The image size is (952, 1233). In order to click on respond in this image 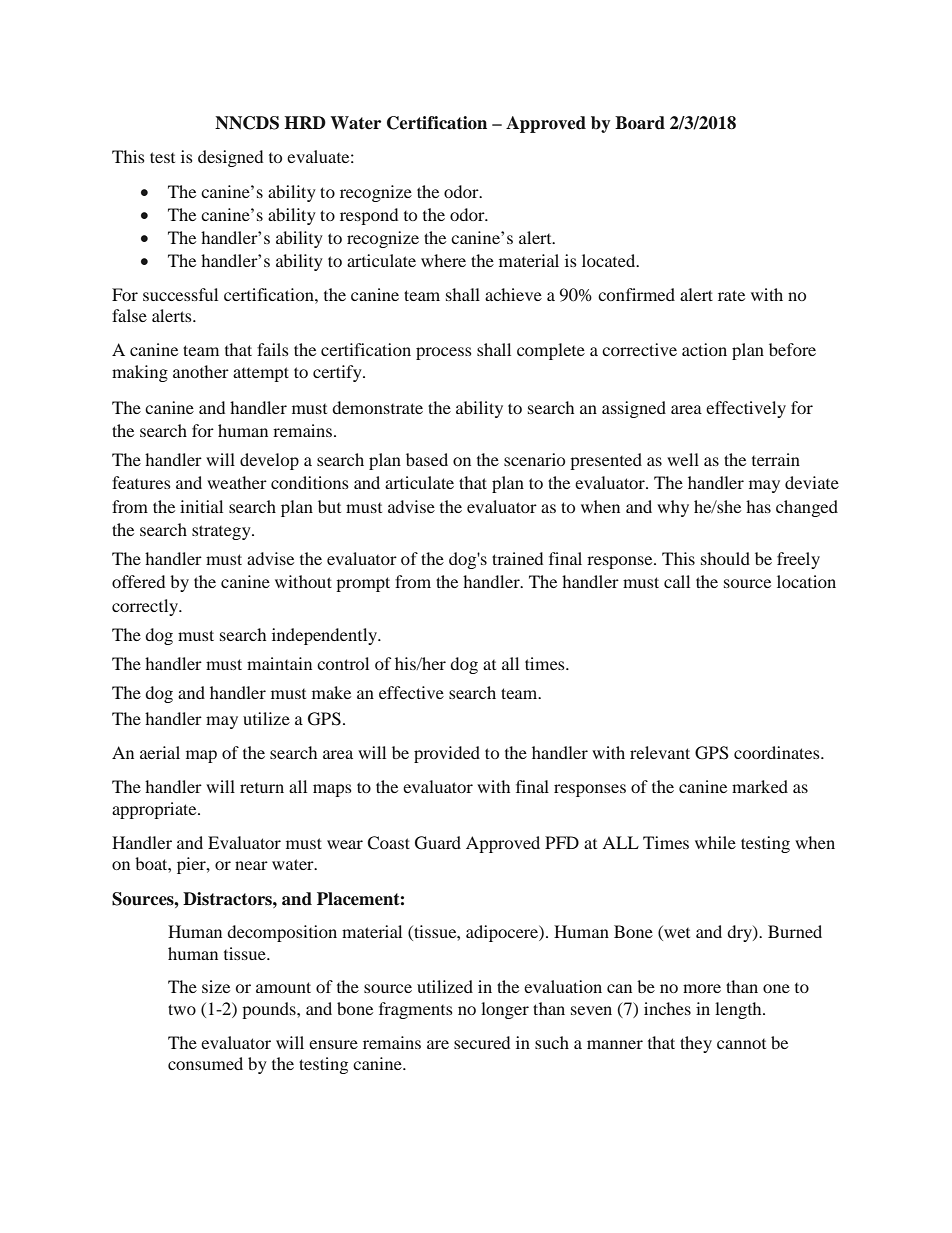, I will do `click(369, 216)`.
